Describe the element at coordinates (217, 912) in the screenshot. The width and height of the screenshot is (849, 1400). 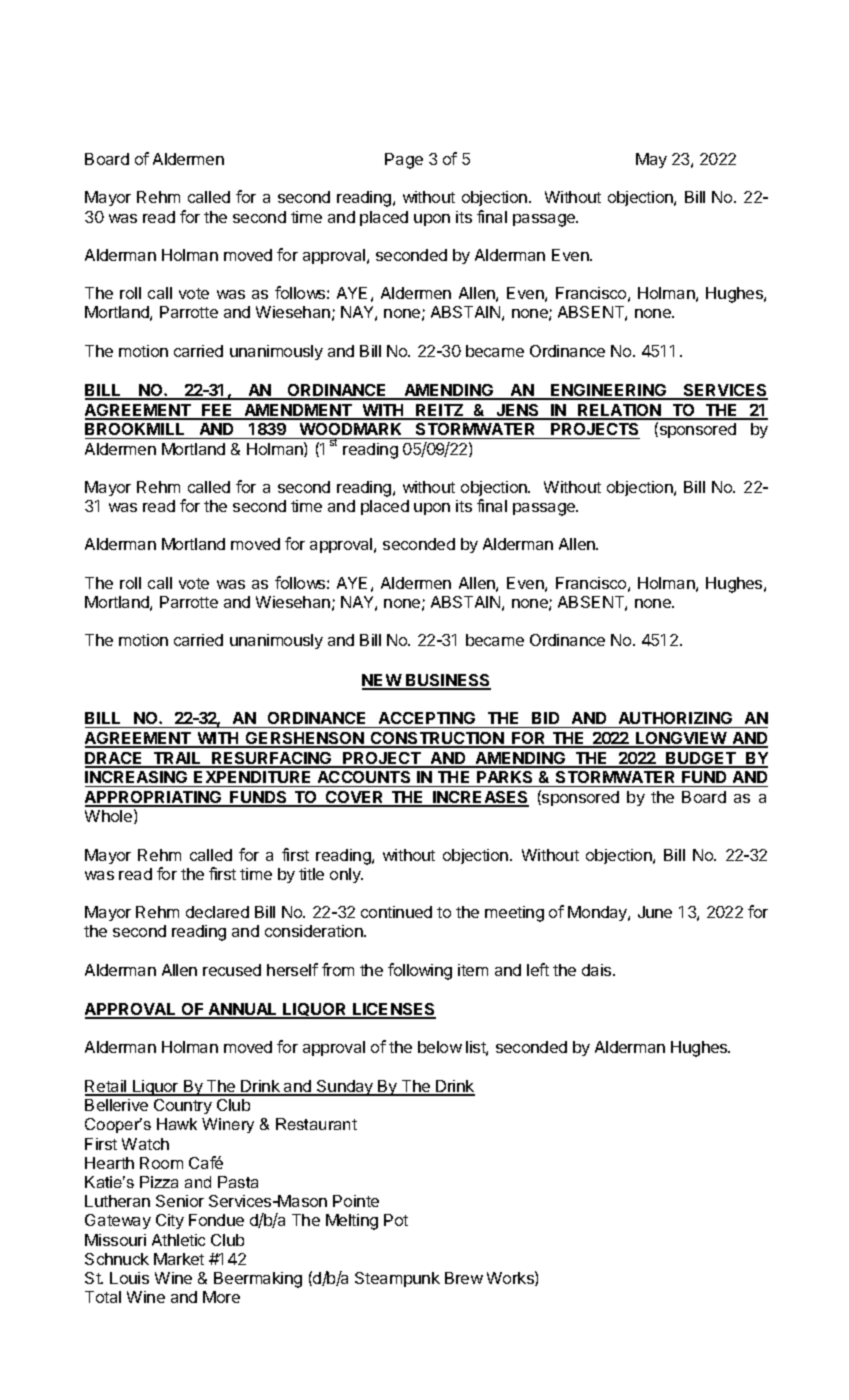
I see `declared` at that location.
